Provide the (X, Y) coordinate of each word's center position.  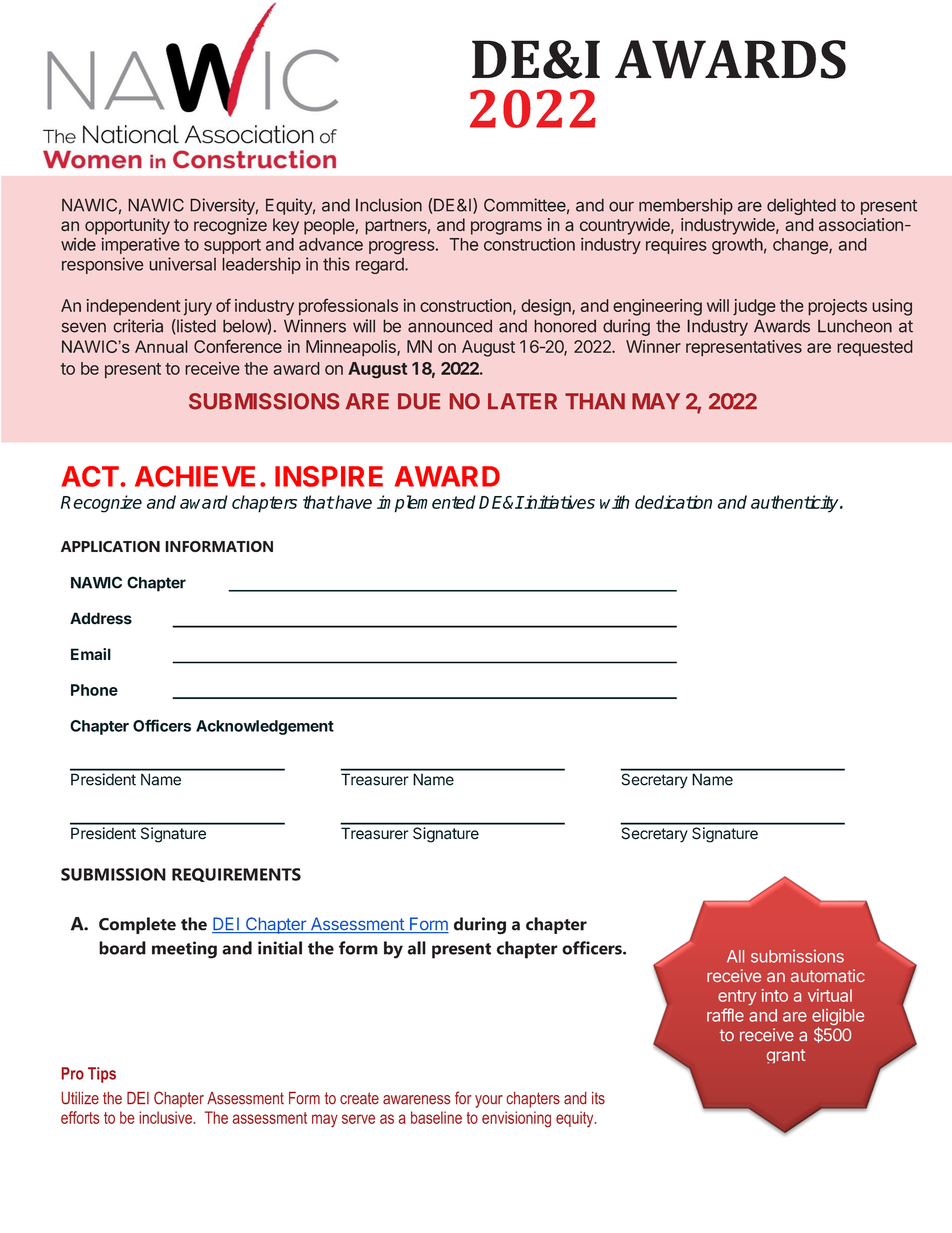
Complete (137, 925)
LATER (522, 401)
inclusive (165, 1117)
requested (875, 348)
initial (280, 948)
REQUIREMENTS (236, 875)
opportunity (127, 226)
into (774, 995)
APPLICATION (110, 546)
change (801, 246)
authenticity (796, 504)
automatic (828, 975)
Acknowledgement (265, 727)
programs (506, 228)
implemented (426, 504)
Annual (161, 346)
